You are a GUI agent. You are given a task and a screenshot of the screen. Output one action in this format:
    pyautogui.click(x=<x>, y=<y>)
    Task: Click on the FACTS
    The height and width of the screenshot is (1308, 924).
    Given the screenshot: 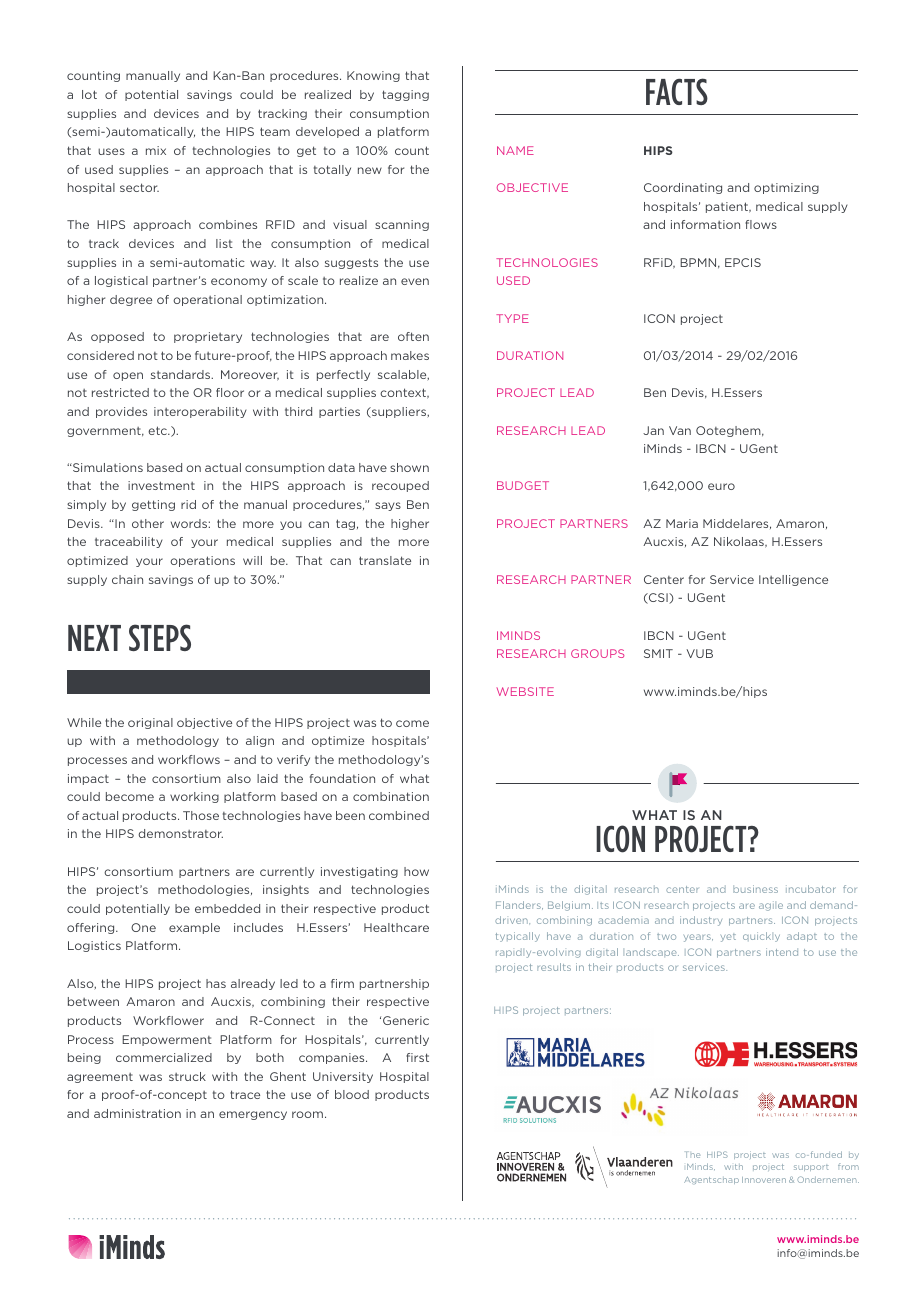 What is the action you would take?
    pyautogui.click(x=677, y=91)
